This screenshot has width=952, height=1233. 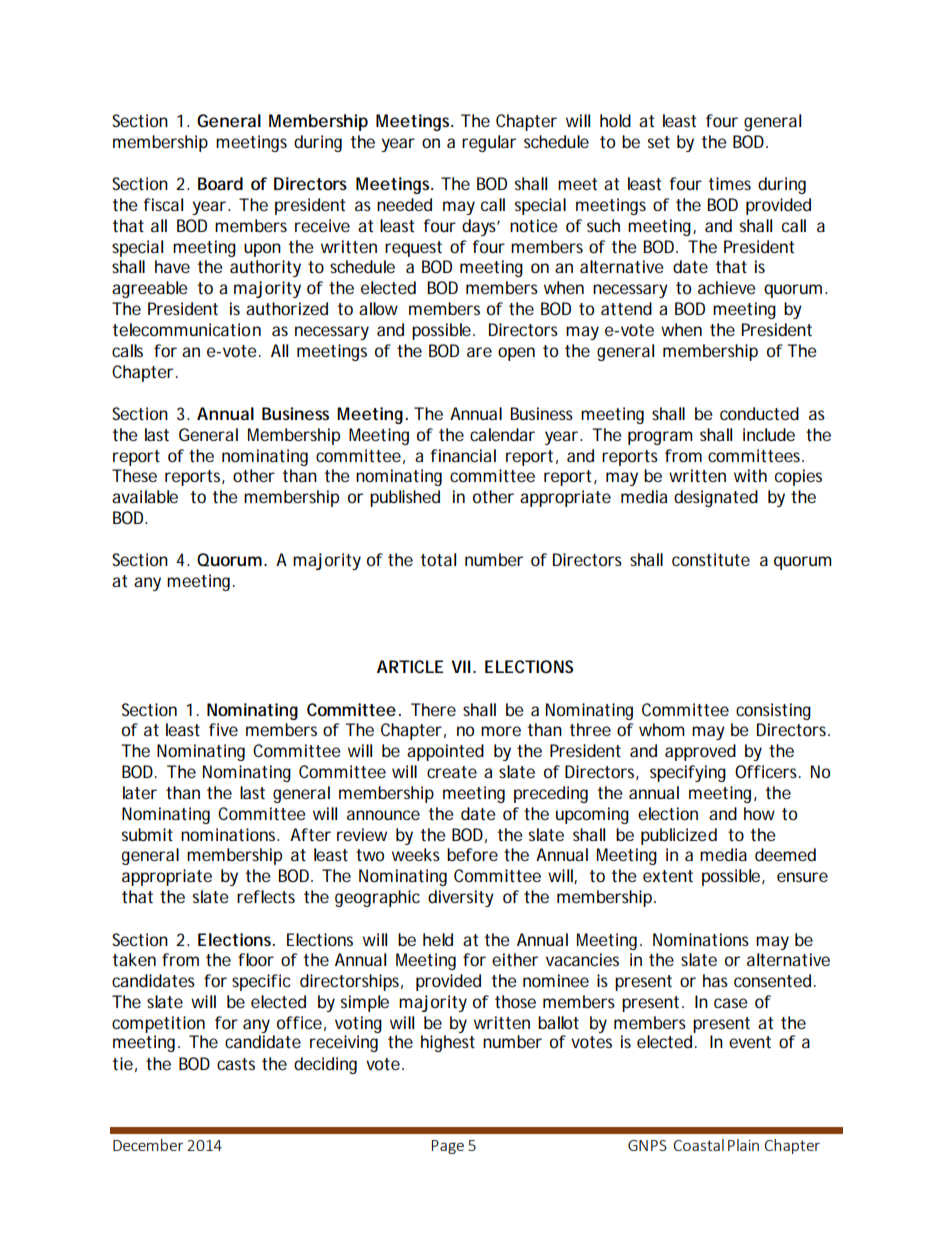 I want to click on times, so click(x=729, y=183).
